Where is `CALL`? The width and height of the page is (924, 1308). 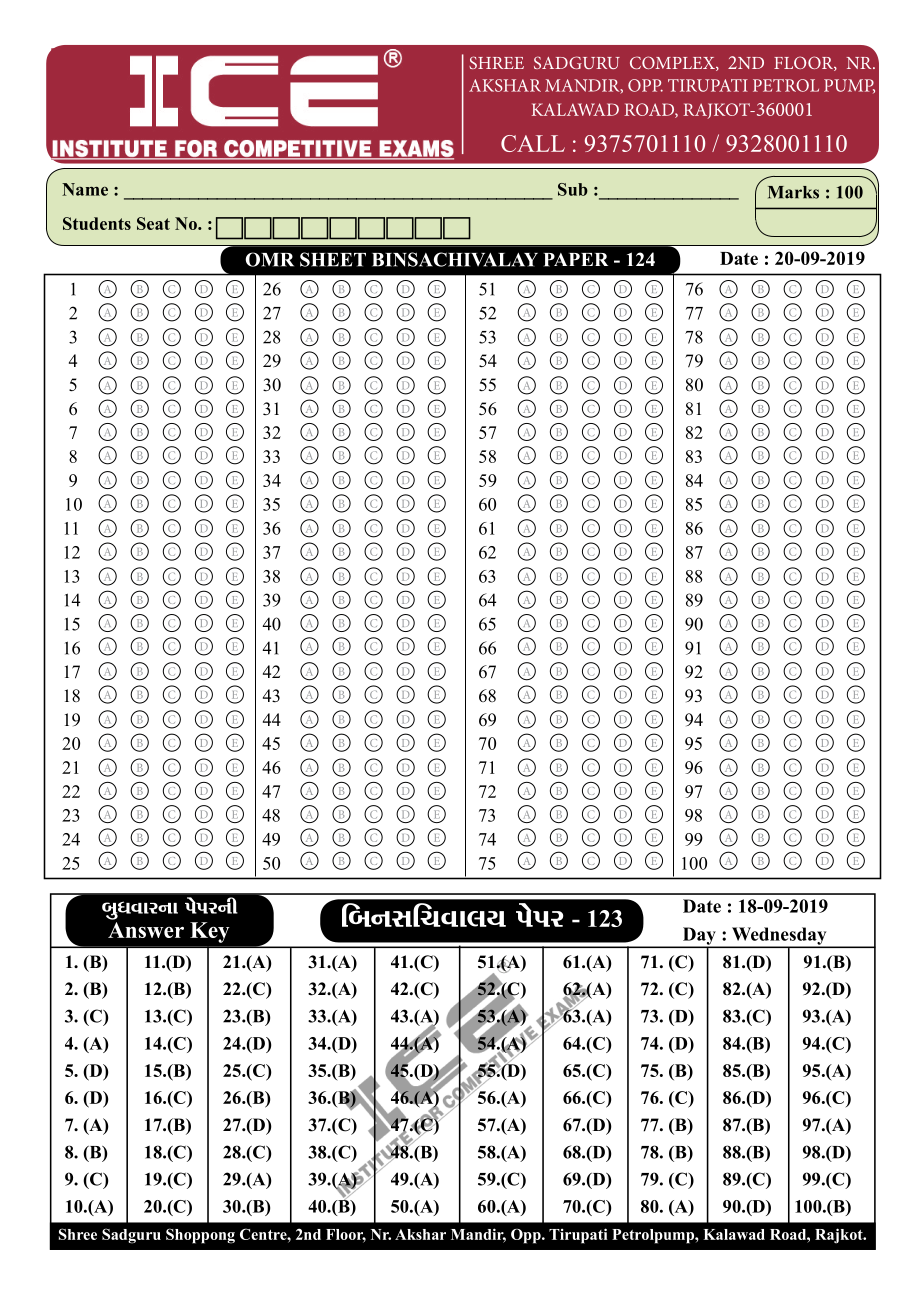 CALL is located at coordinates (533, 143).
